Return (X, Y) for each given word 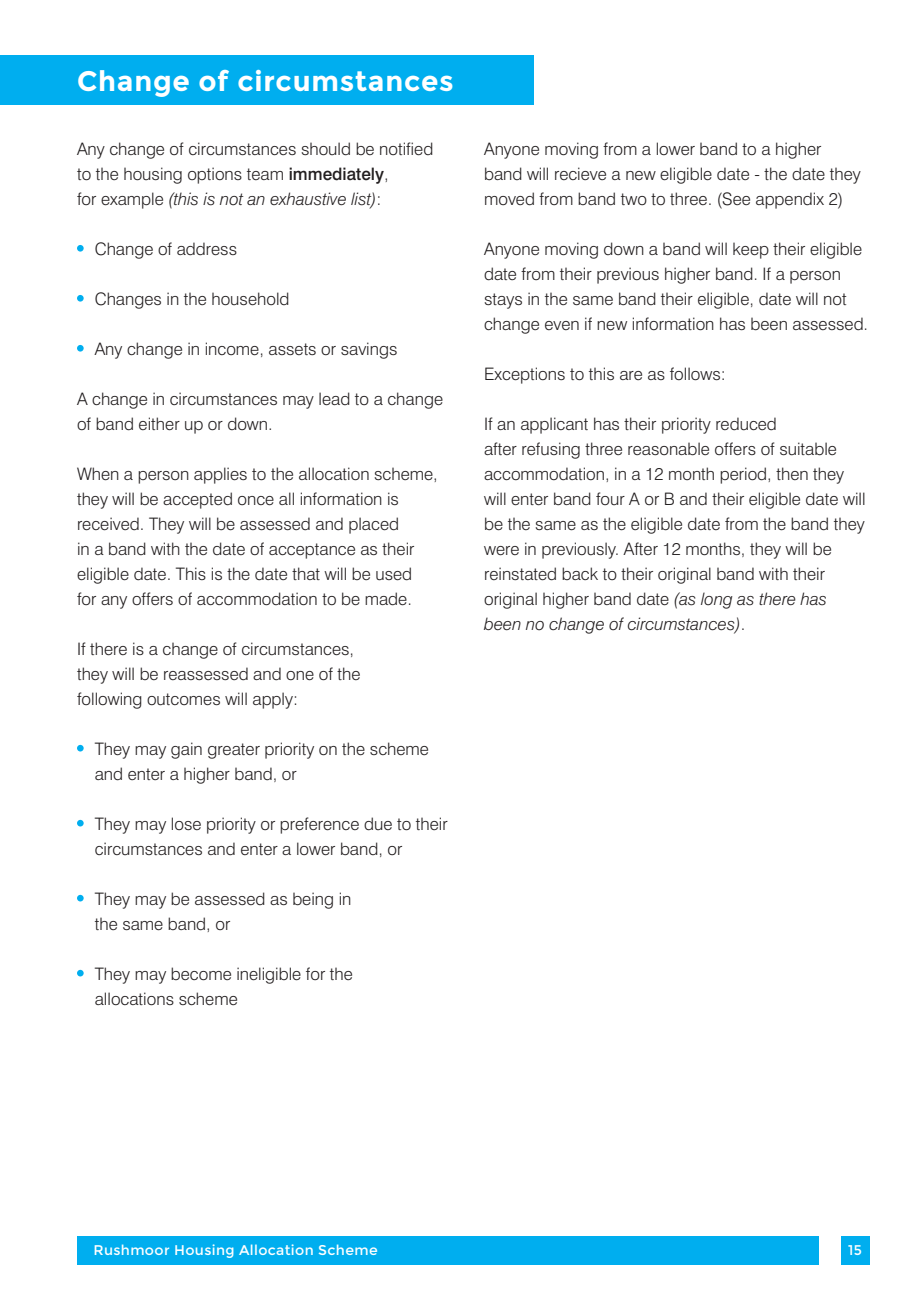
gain (186, 750)
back (580, 573)
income (232, 349)
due (378, 824)
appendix (790, 200)
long (717, 601)
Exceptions (525, 375)
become (201, 974)
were (501, 551)
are (631, 375)
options (215, 175)
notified (406, 149)
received (108, 524)
